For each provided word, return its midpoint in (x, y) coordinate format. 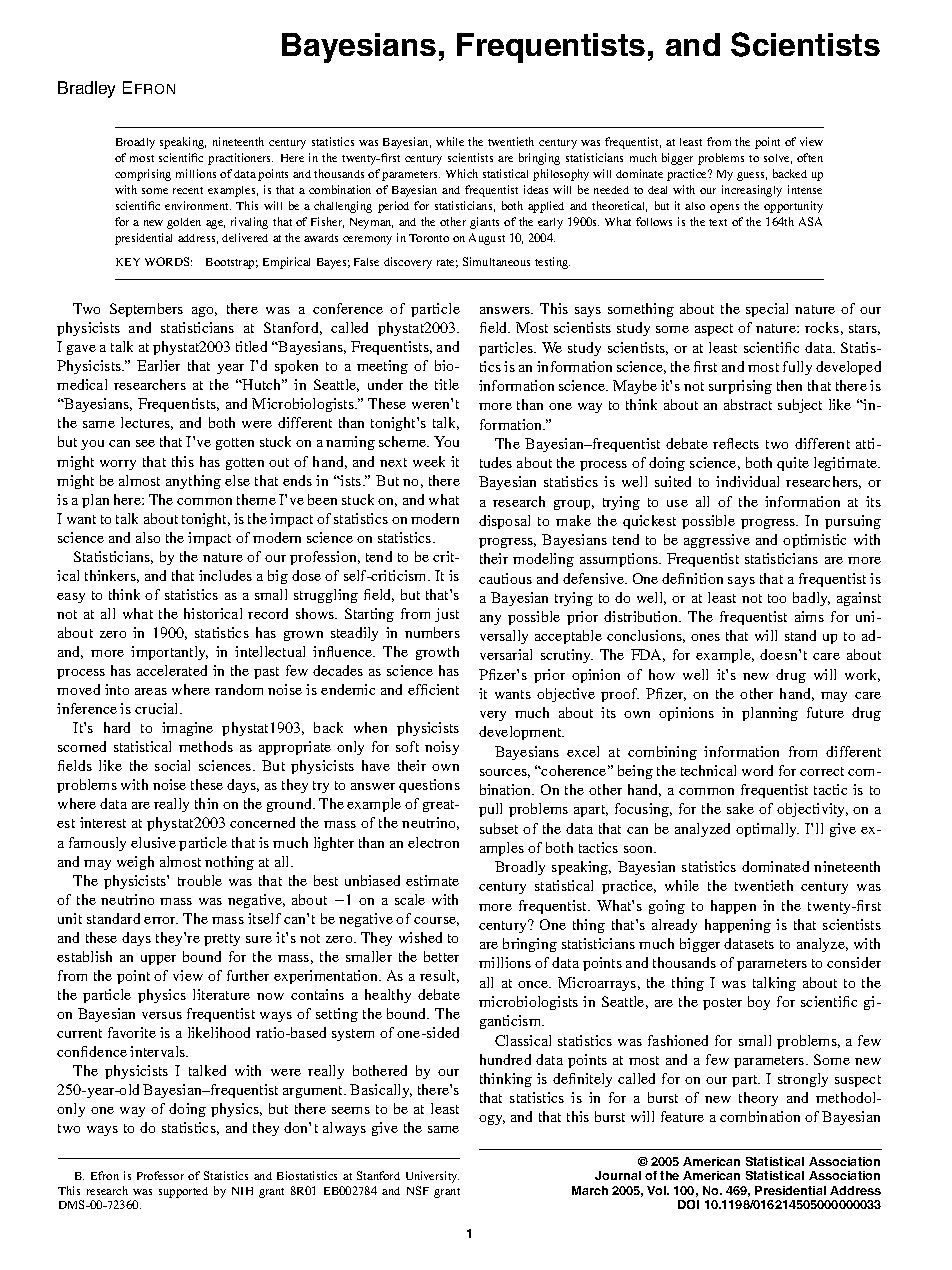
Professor (160, 1175)
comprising (143, 175)
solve (778, 159)
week (429, 461)
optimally (767, 830)
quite (793, 464)
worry (118, 465)
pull (490, 810)
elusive (153, 842)
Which (462, 173)
